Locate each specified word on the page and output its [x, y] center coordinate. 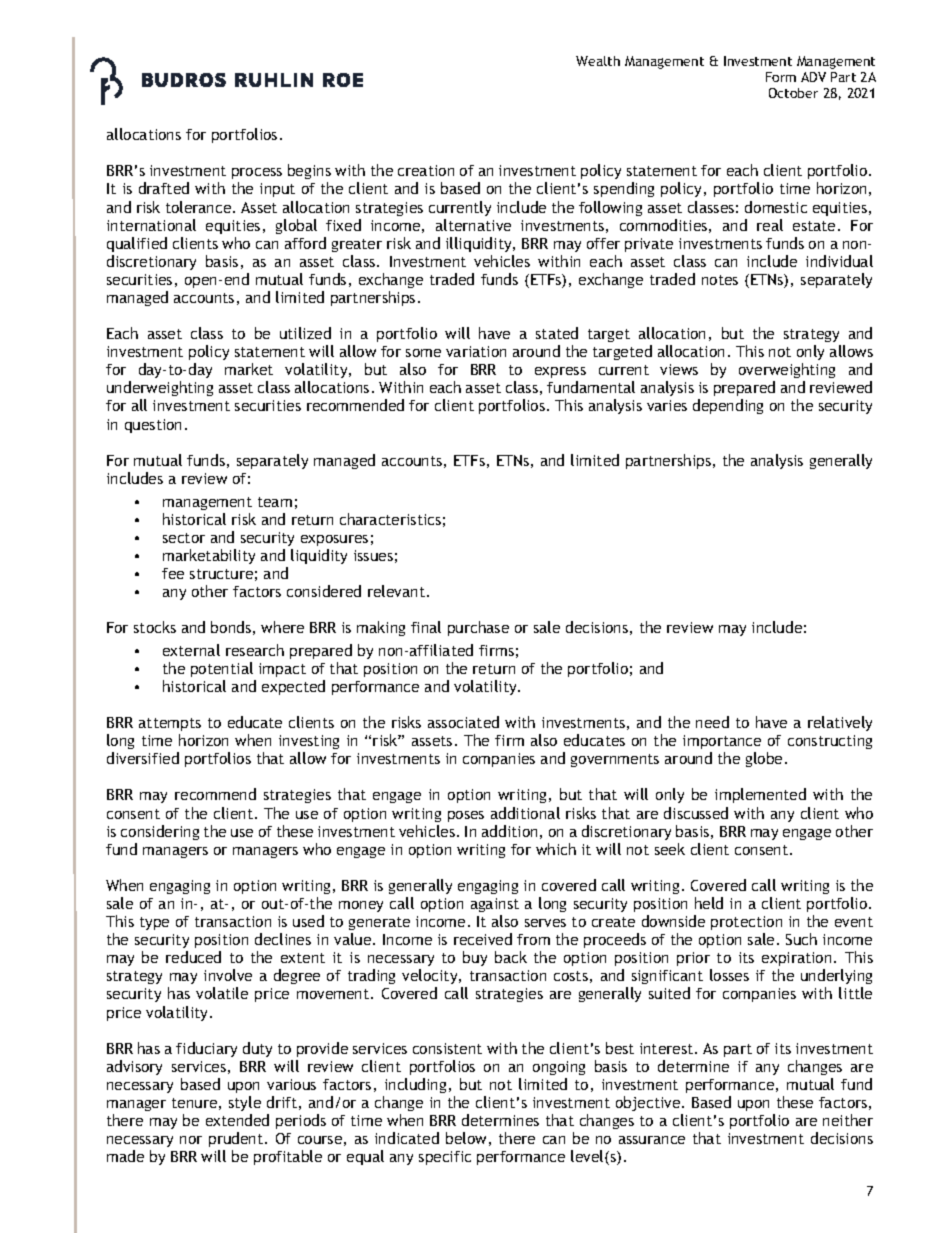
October [793, 93]
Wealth [598, 61]
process [257, 175]
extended [237, 1120]
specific [445, 1158]
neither [848, 1120]
